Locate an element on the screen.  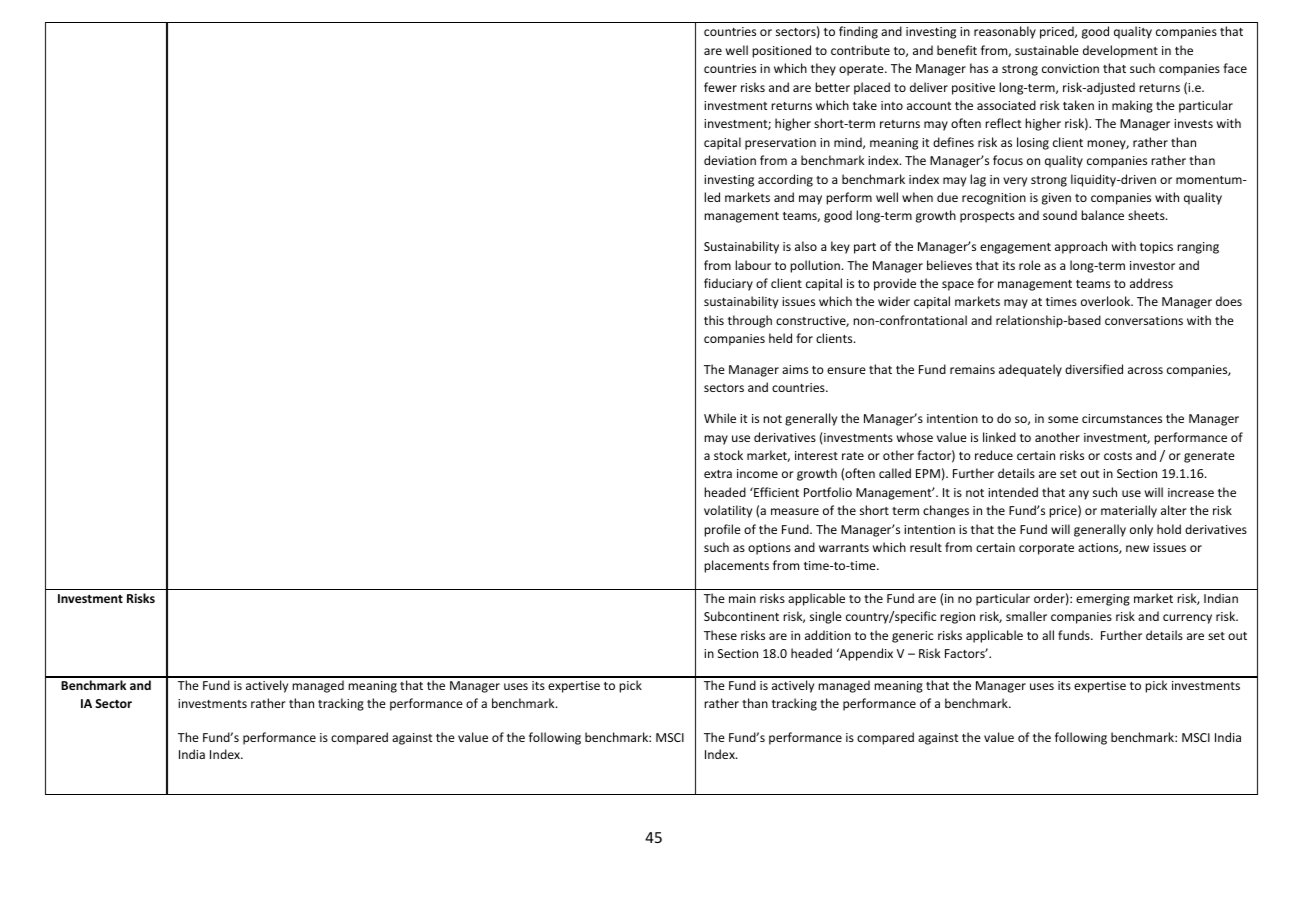
topics is located at coordinates (1156, 248).
